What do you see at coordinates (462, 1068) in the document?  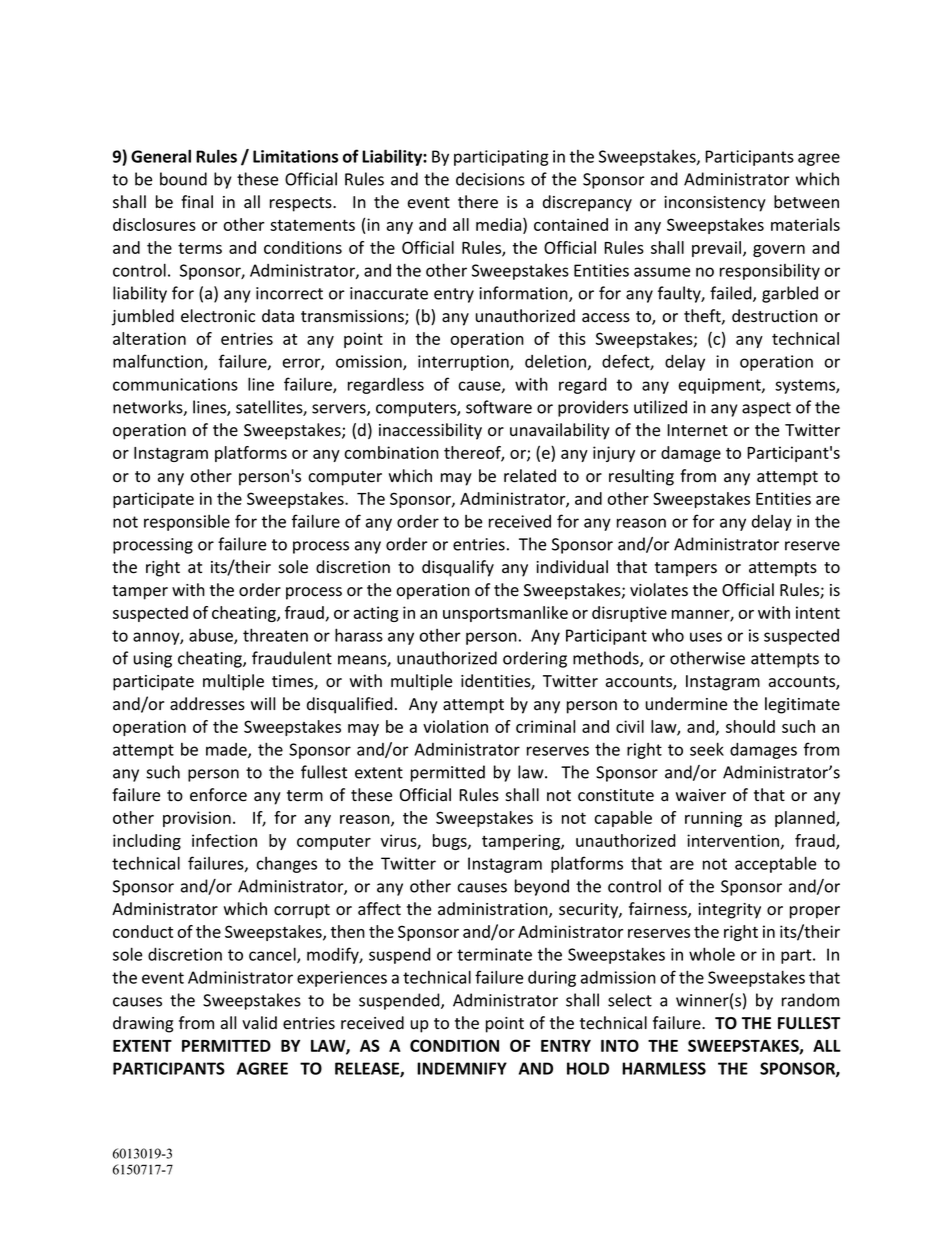 I see `INDEMNIFY` at bounding box center [462, 1068].
